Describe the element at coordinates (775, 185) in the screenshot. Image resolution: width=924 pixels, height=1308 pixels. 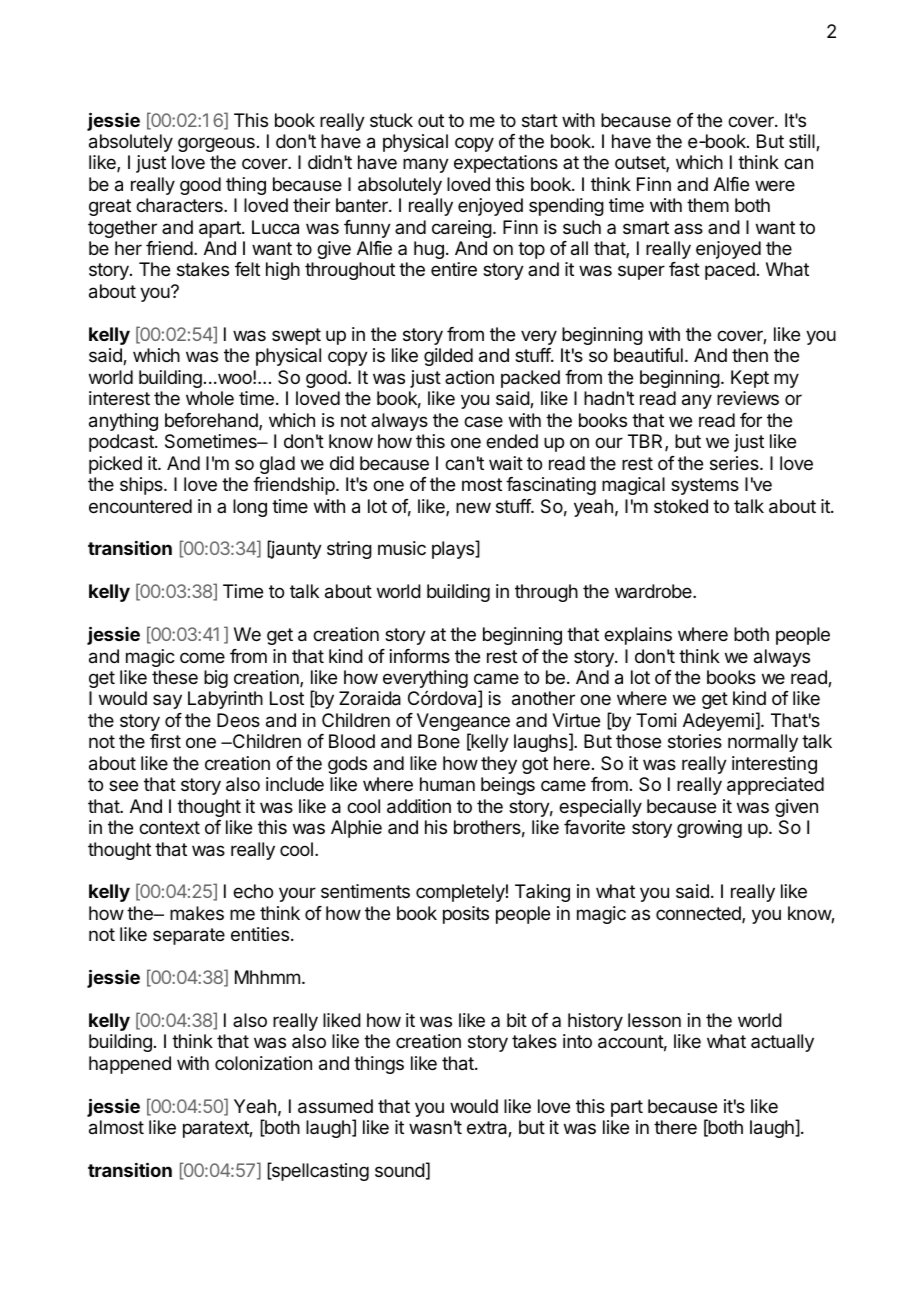
I see `were` at that location.
